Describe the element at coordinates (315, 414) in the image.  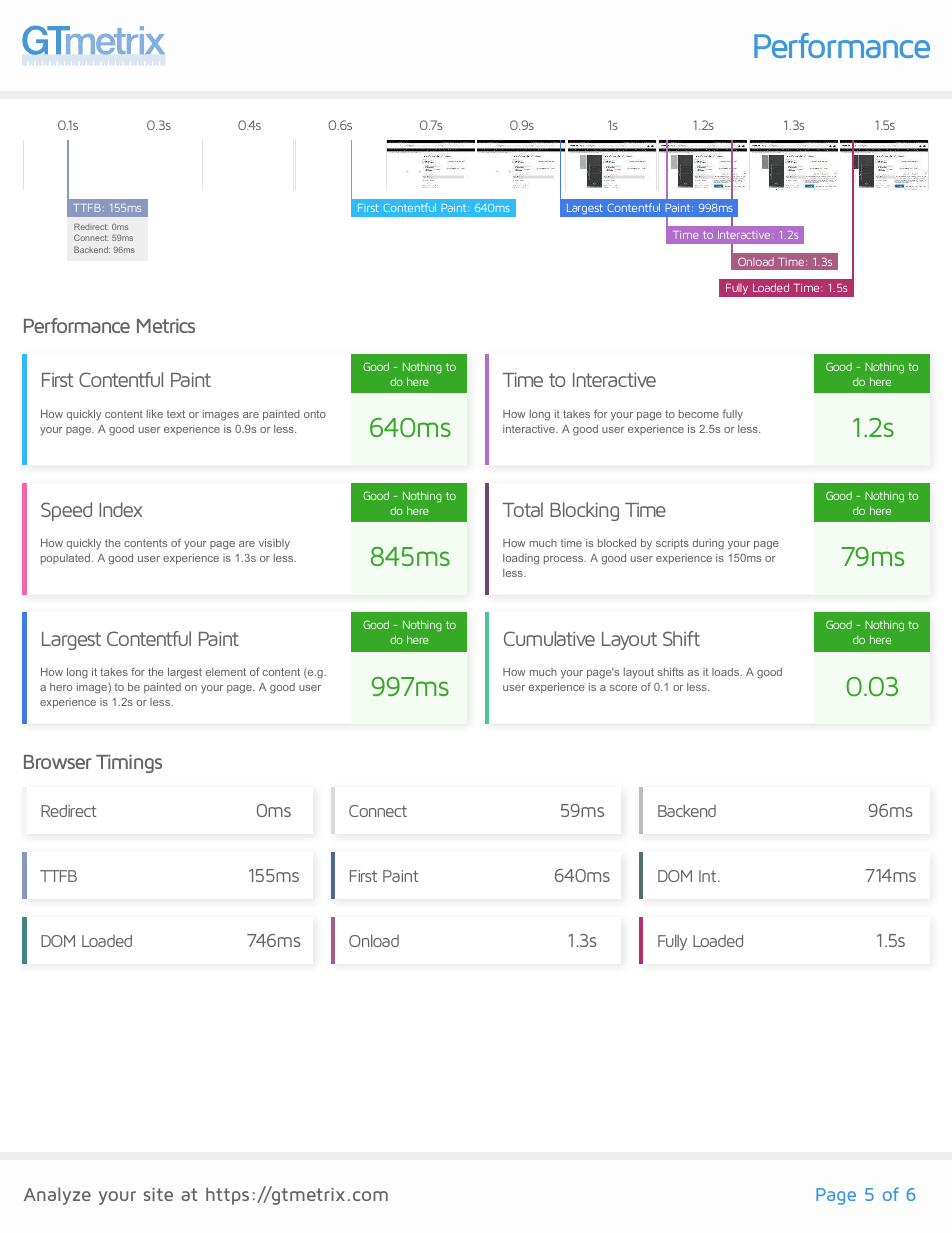
I see `onto` at that location.
